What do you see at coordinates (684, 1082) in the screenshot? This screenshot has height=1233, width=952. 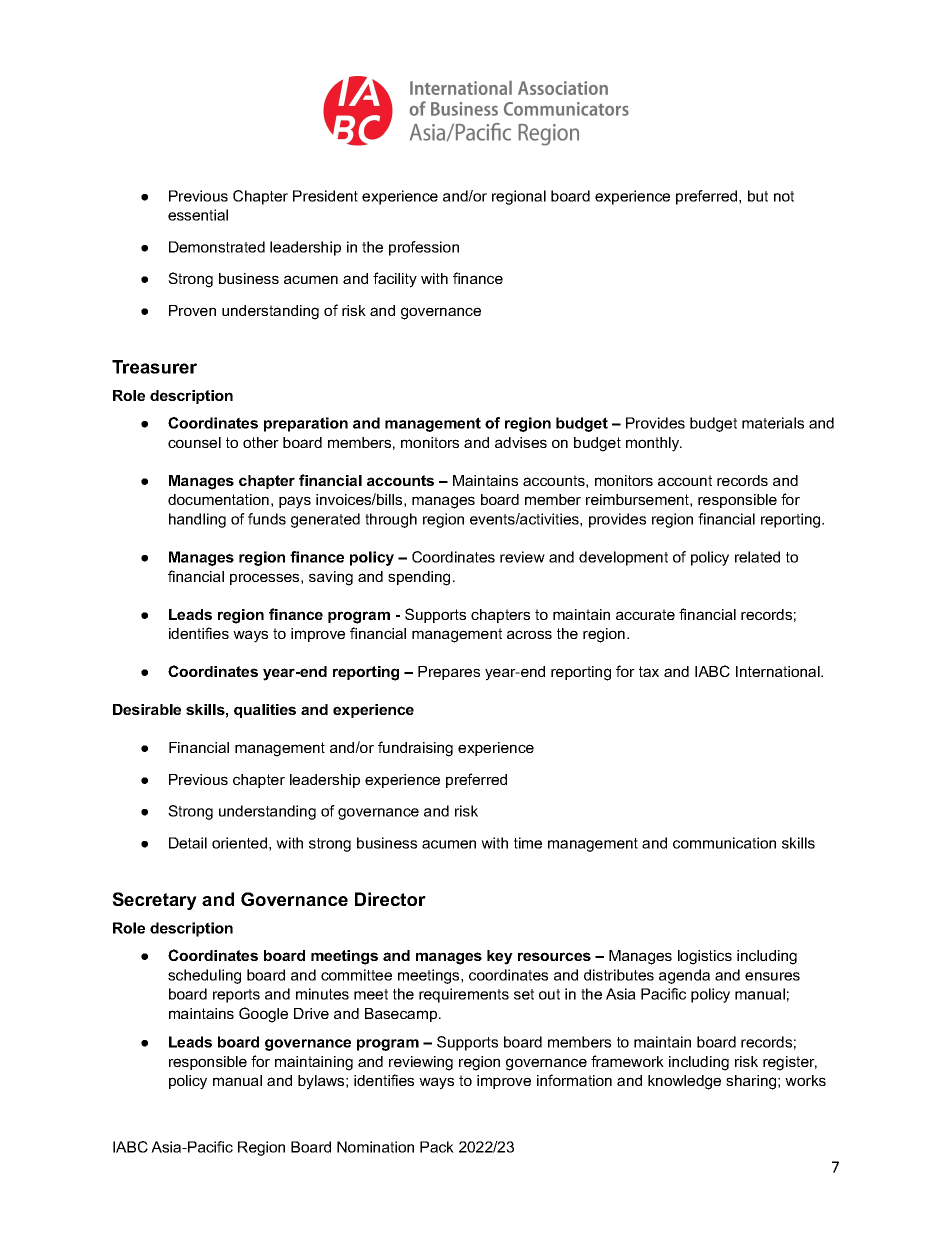 I see `knowledge` at bounding box center [684, 1082].
